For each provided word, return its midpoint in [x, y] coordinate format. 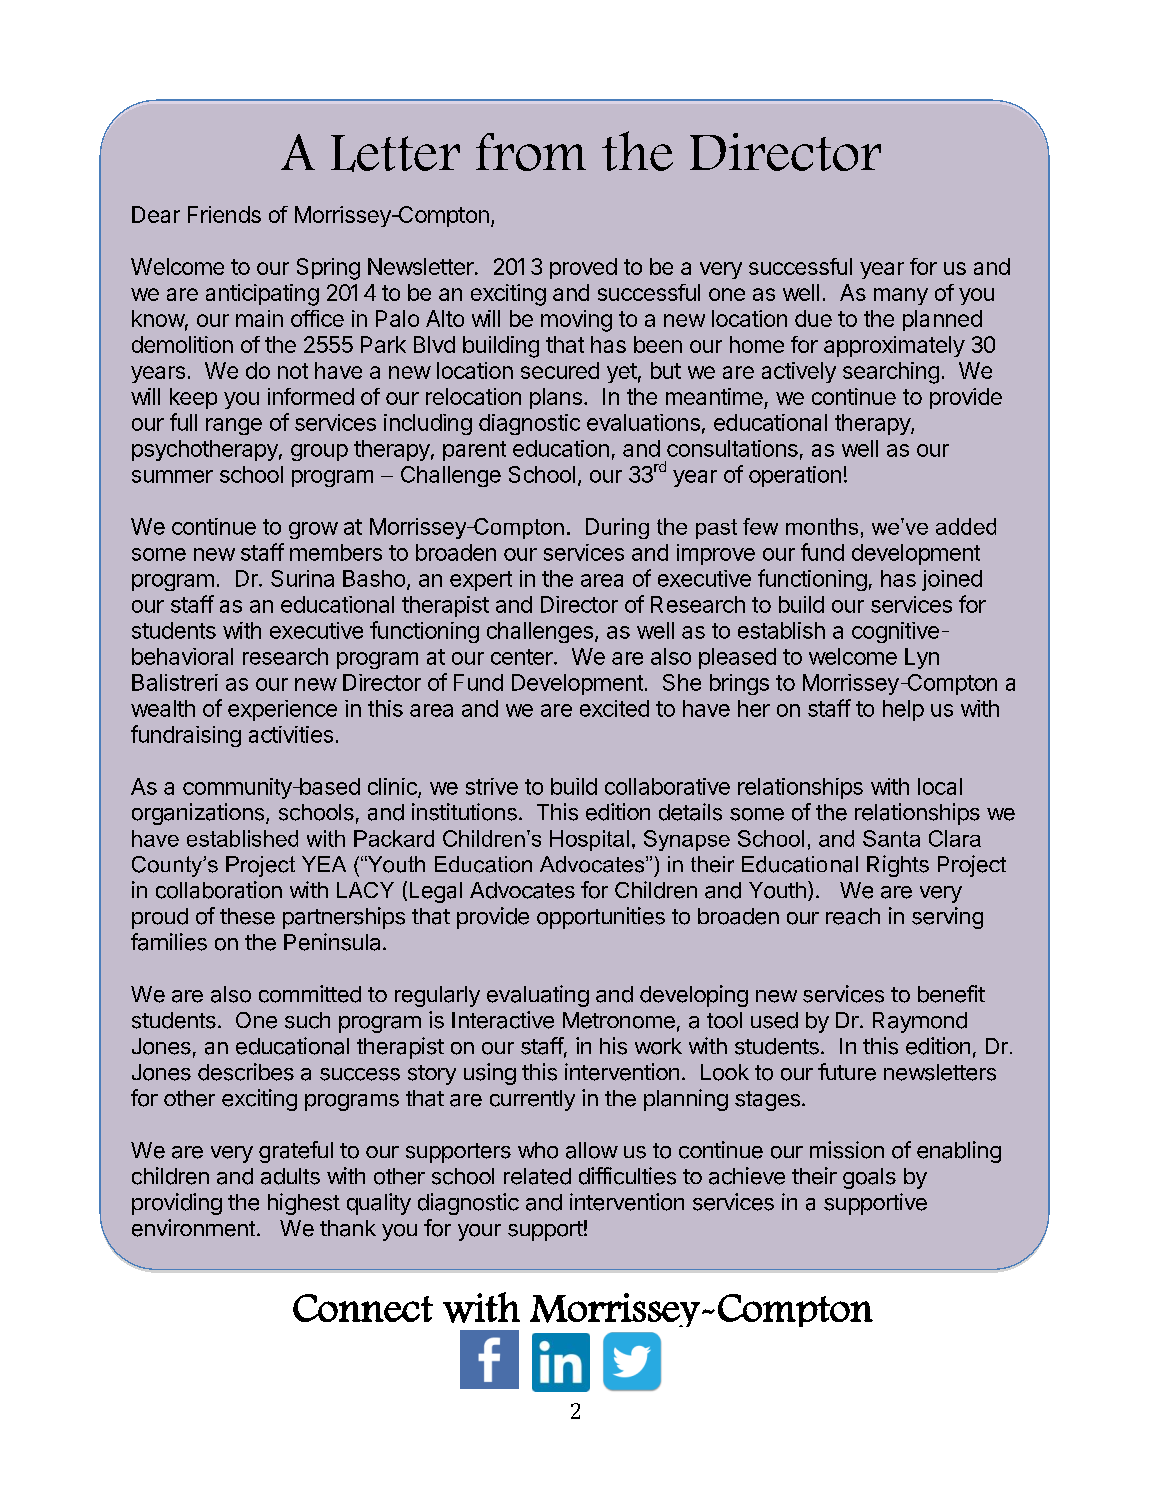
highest [304, 1204]
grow [313, 530]
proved [583, 268]
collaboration [219, 890]
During [617, 528]
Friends [224, 214]
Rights [898, 866]
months [822, 526]
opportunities [601, 918]
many [901, 296]
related [537, 1176]
